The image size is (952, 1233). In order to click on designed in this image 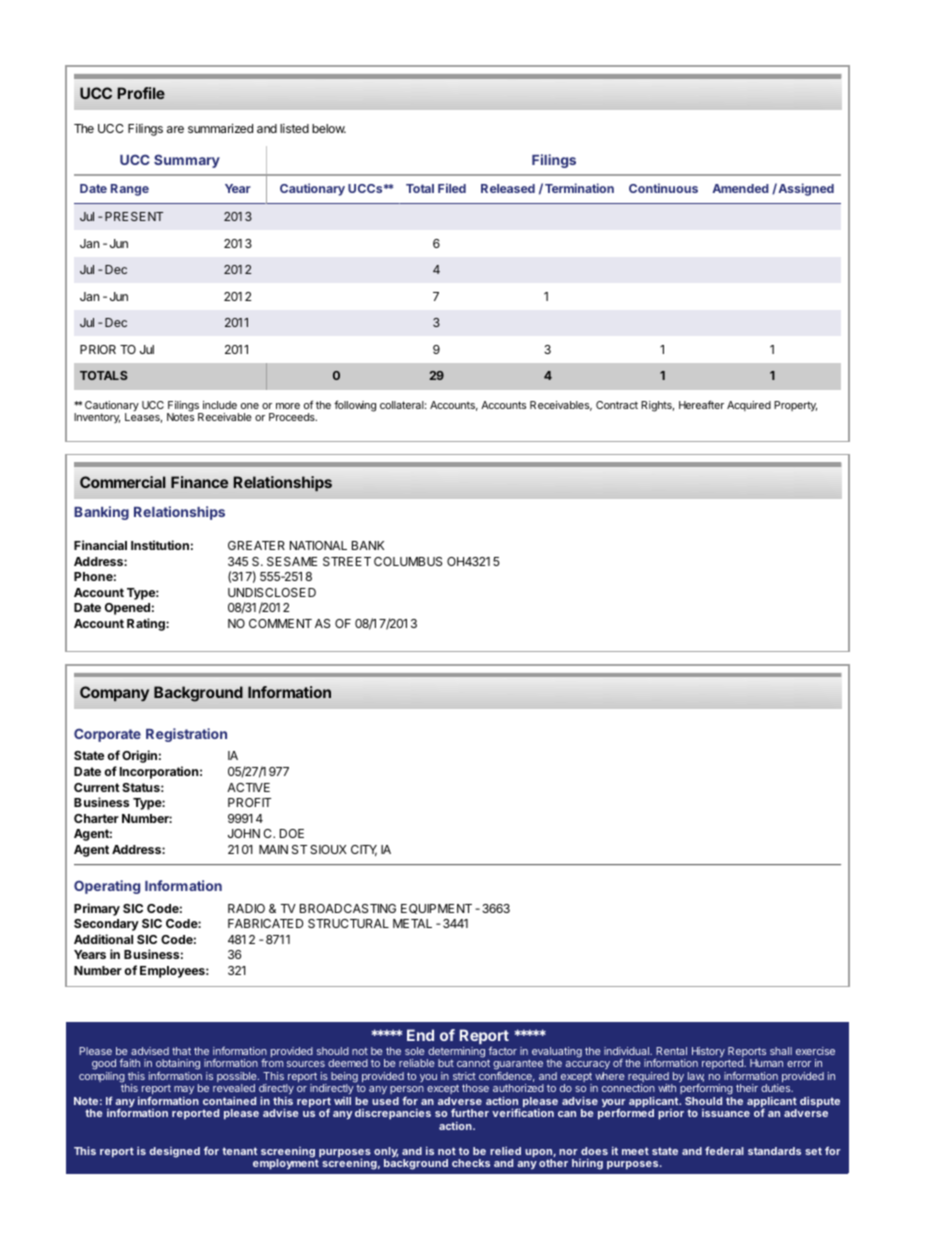, I will do `click(175, 1152)`.
